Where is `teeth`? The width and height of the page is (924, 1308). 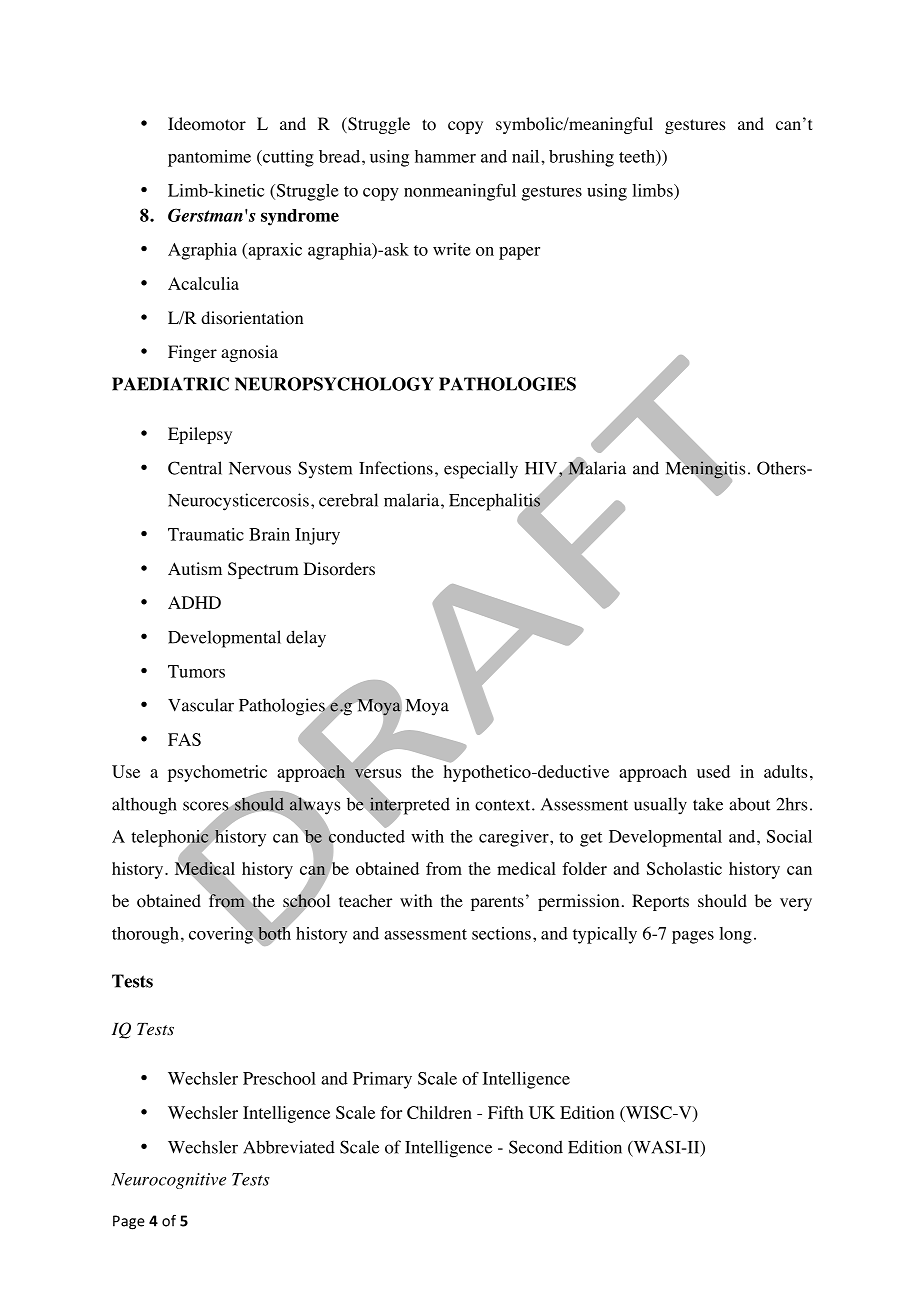 teeth is located at coordinates (638, 157).
